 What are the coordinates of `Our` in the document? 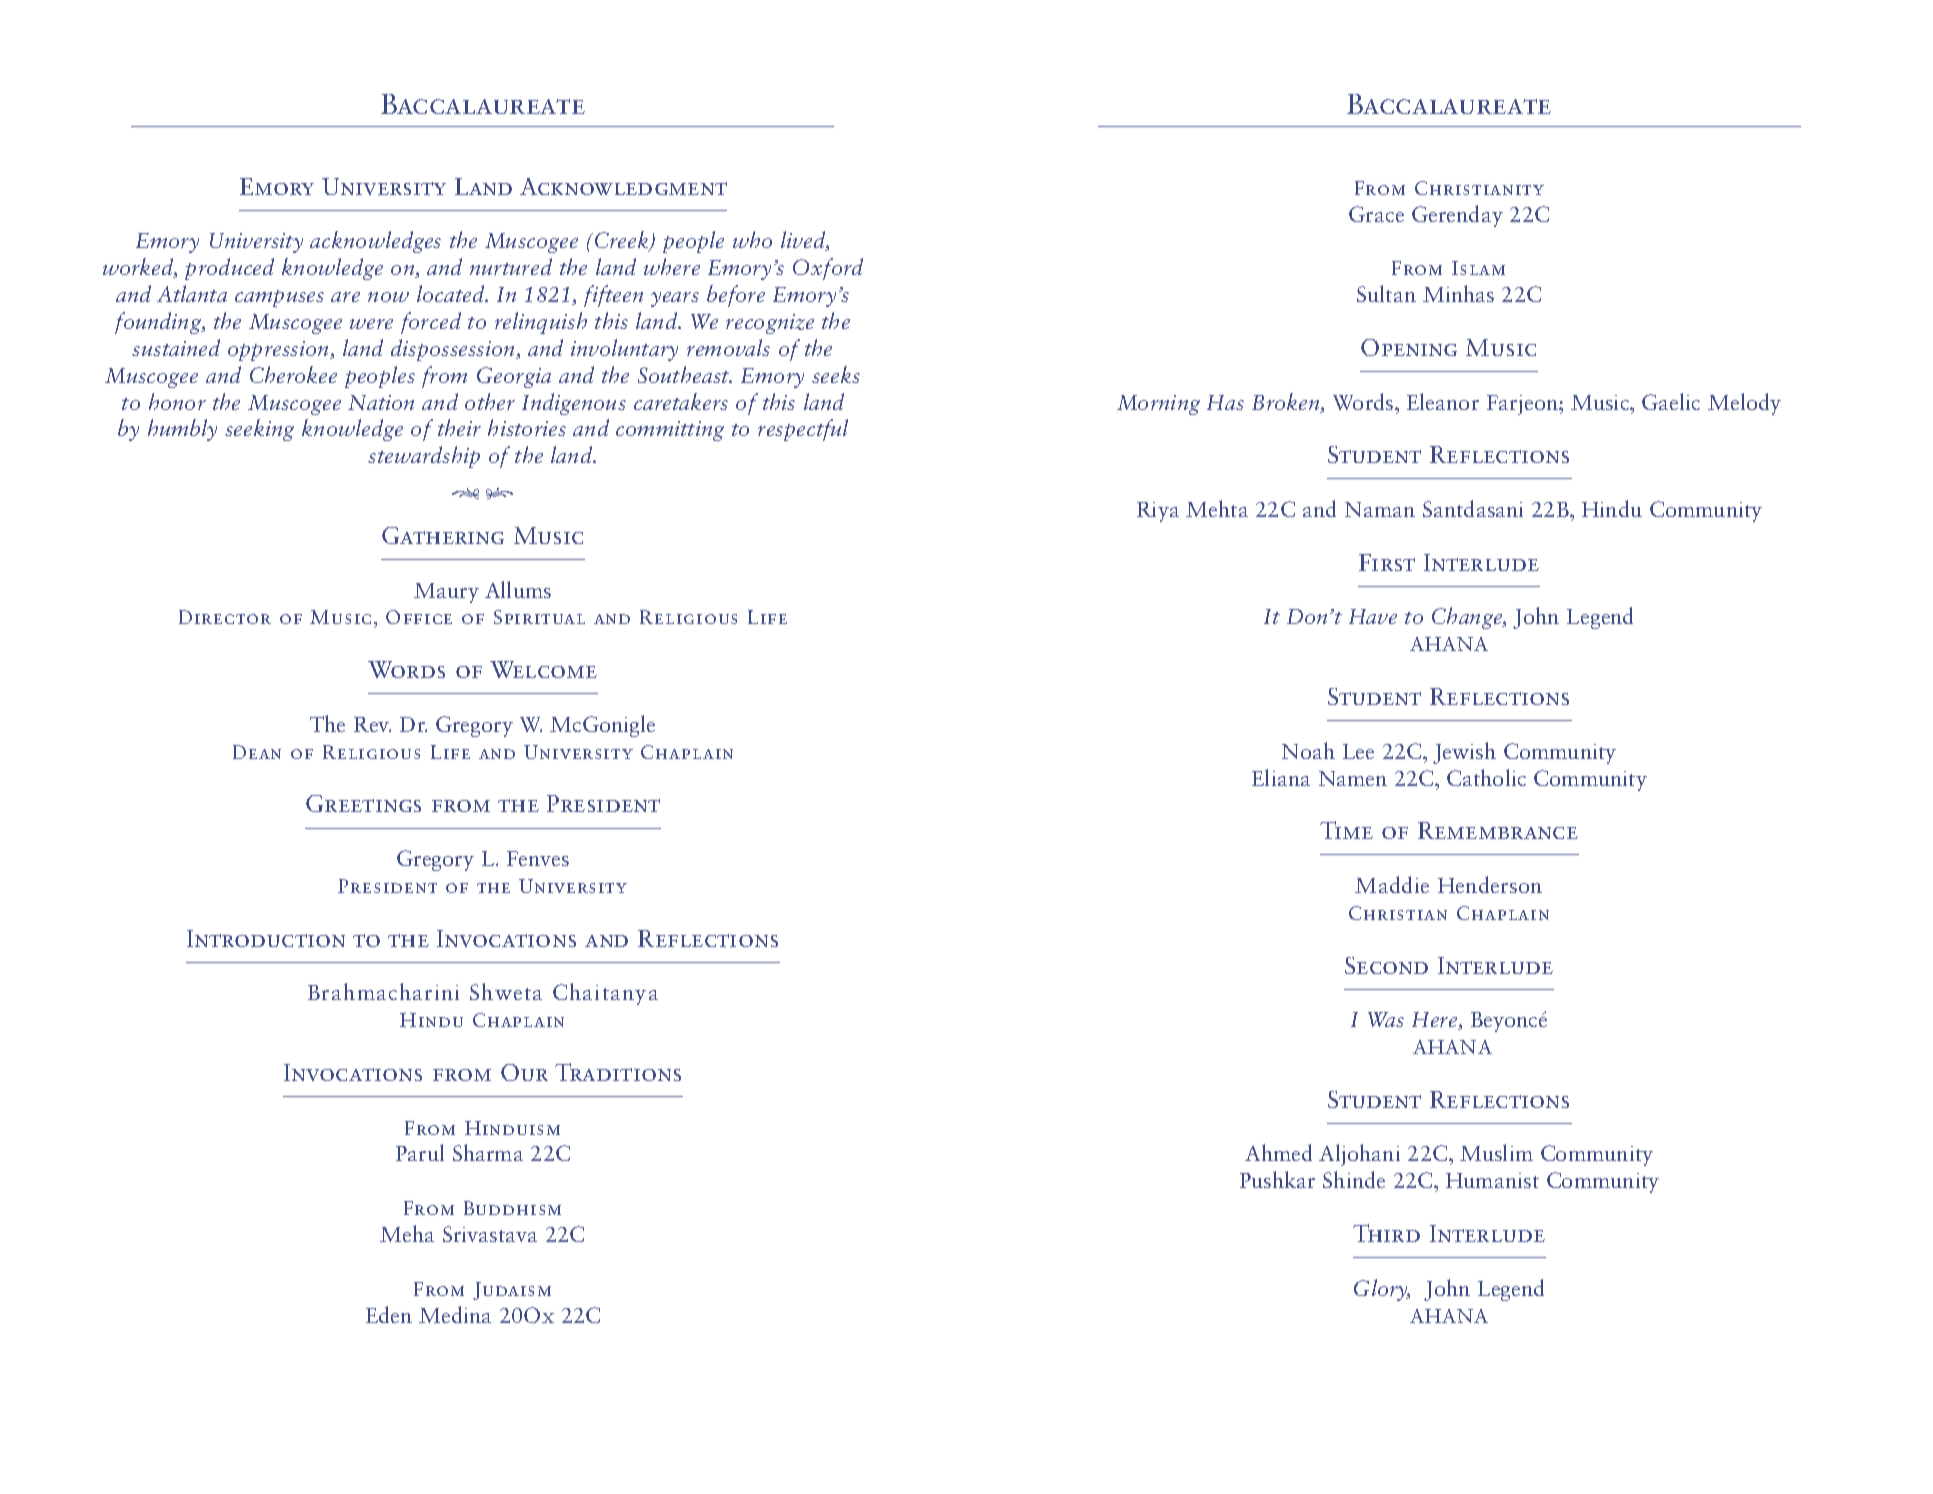 It's located at (524, 1072).
